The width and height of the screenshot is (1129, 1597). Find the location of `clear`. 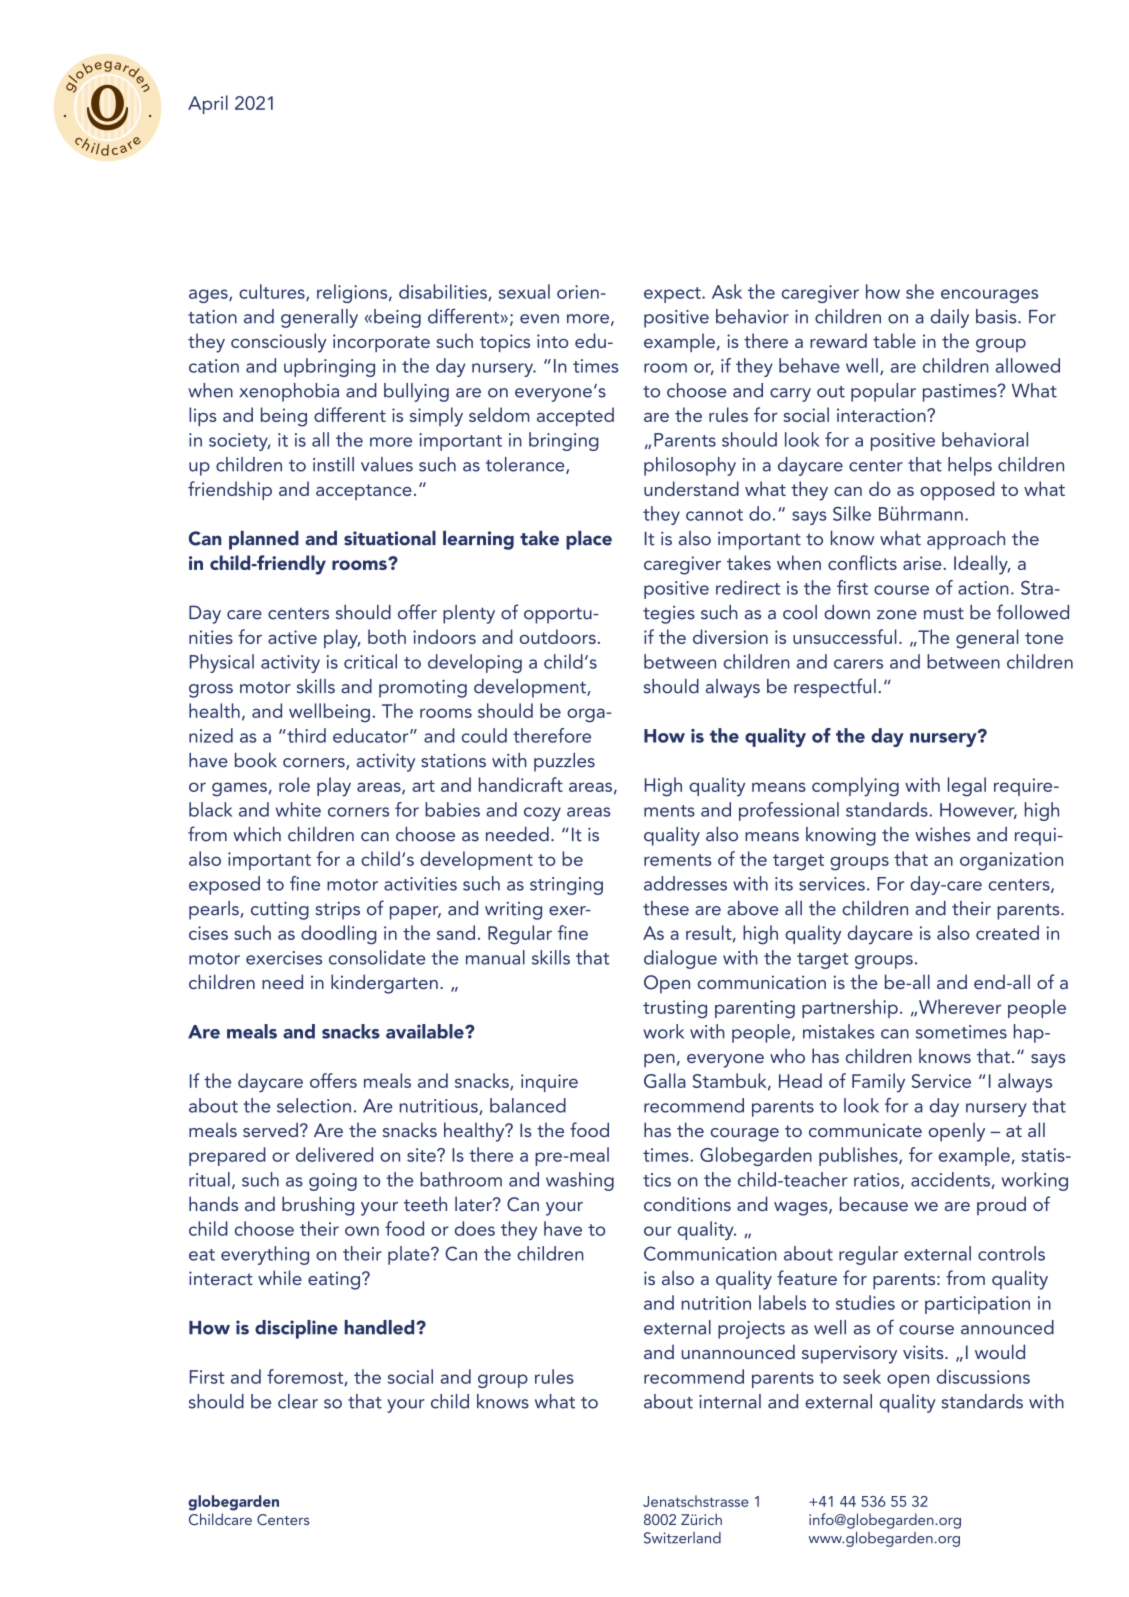

clear is located at coordinates (298, 1401).
